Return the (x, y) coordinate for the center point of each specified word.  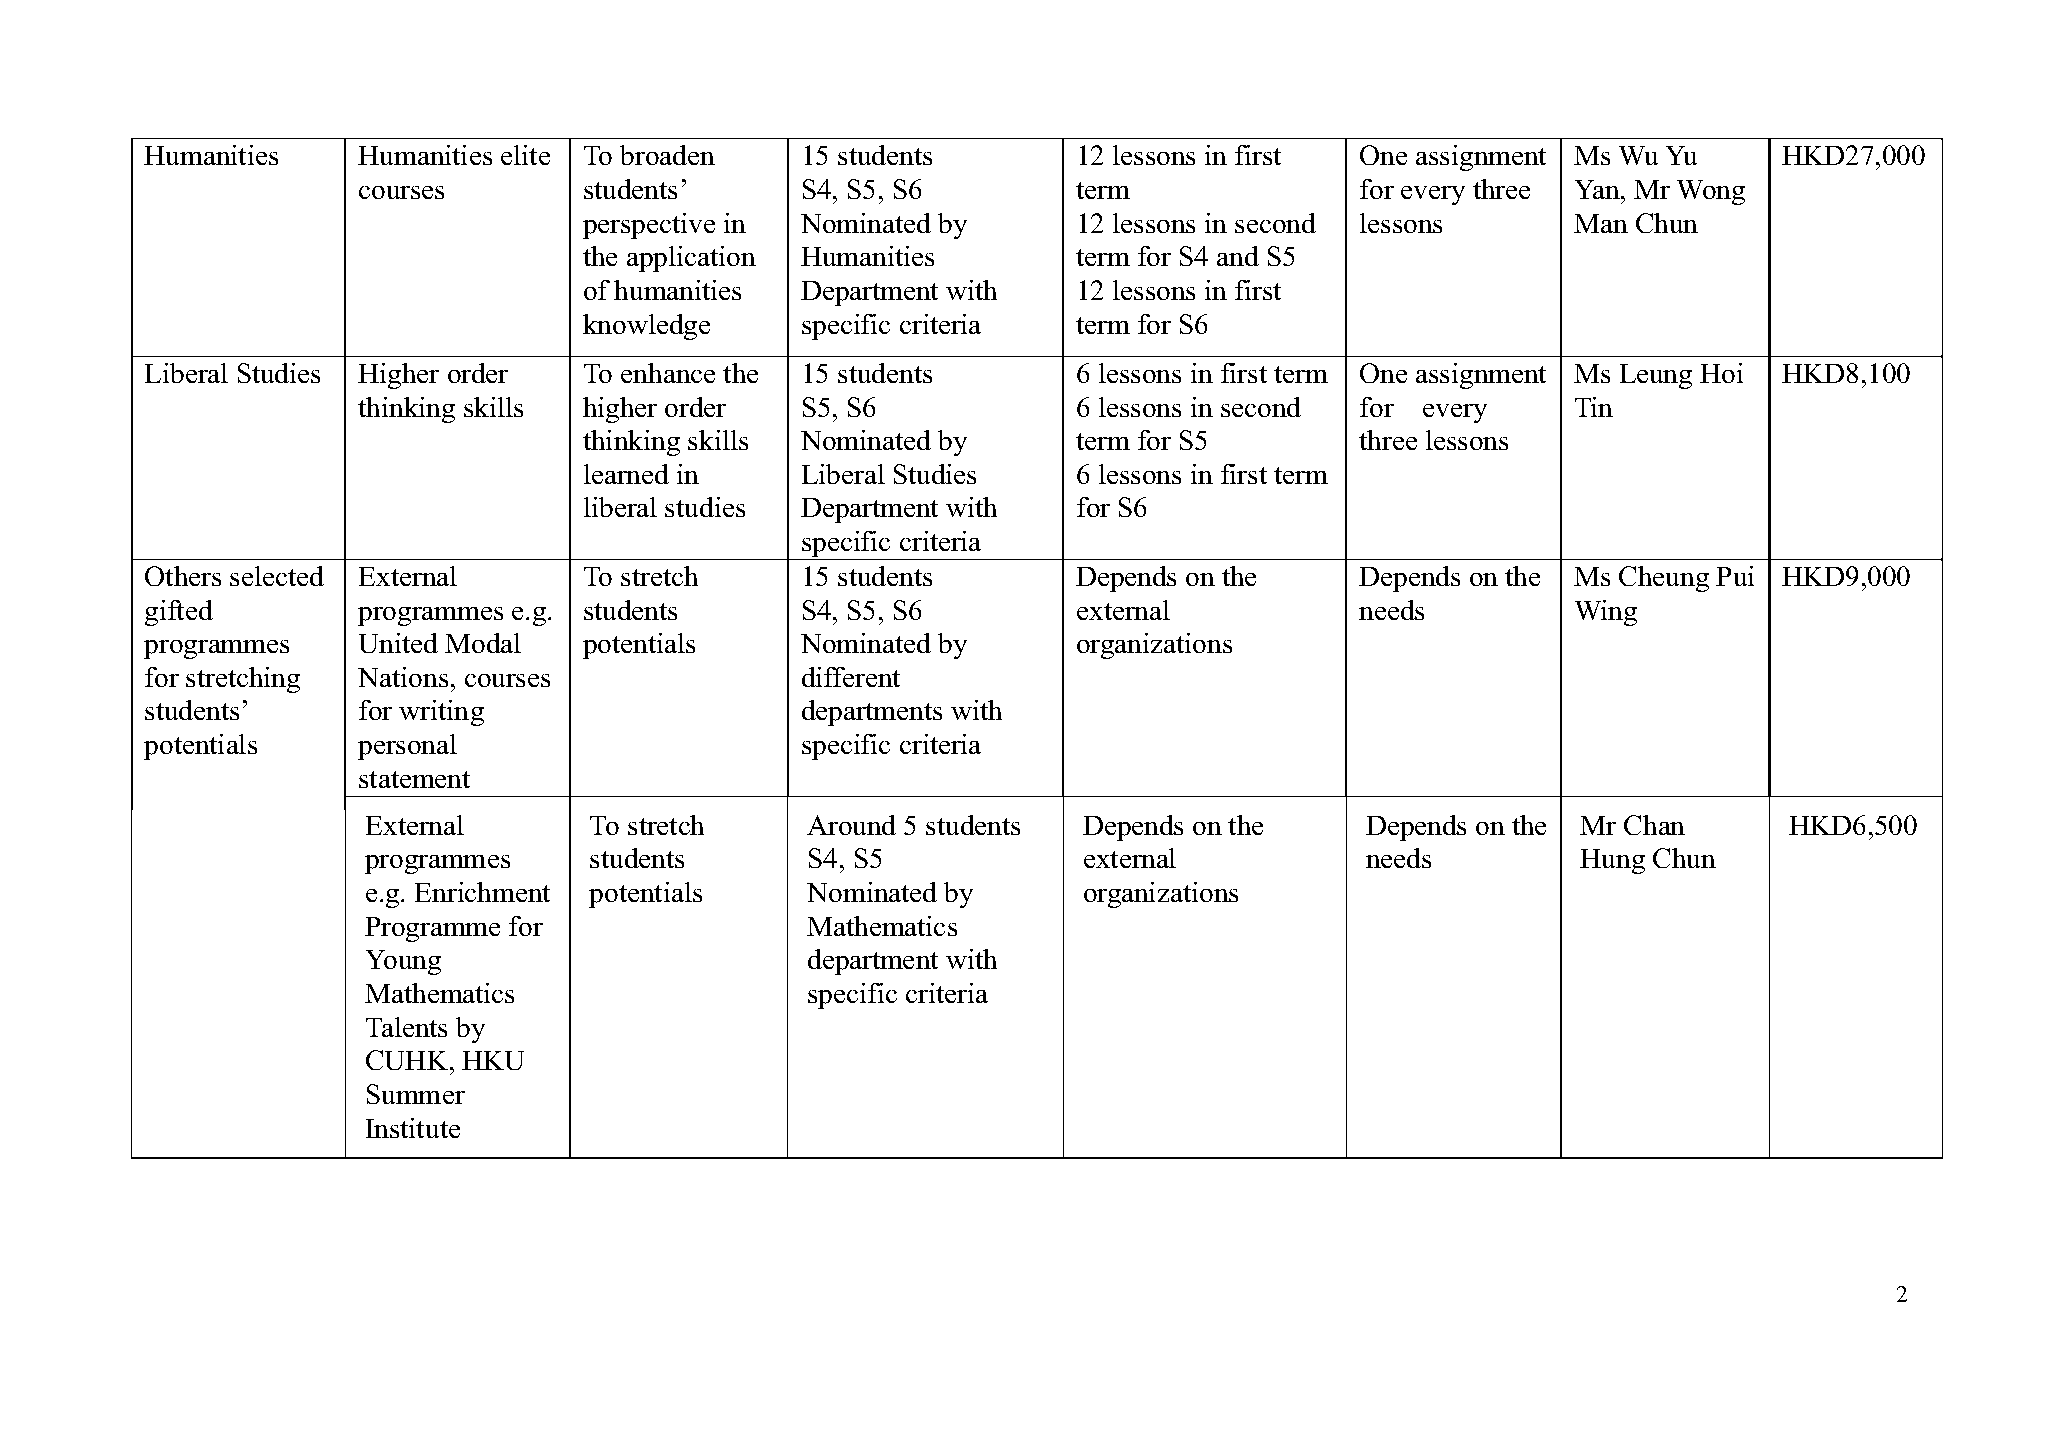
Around (851, 825)
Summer (416, 1094)
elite (525, 155)
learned (626, 474)
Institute (413, 1128)
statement (414, 779)
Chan (1654, 825)
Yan (1598, 189)
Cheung (1664, 579)
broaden (667, 155)
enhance (668, 373)
